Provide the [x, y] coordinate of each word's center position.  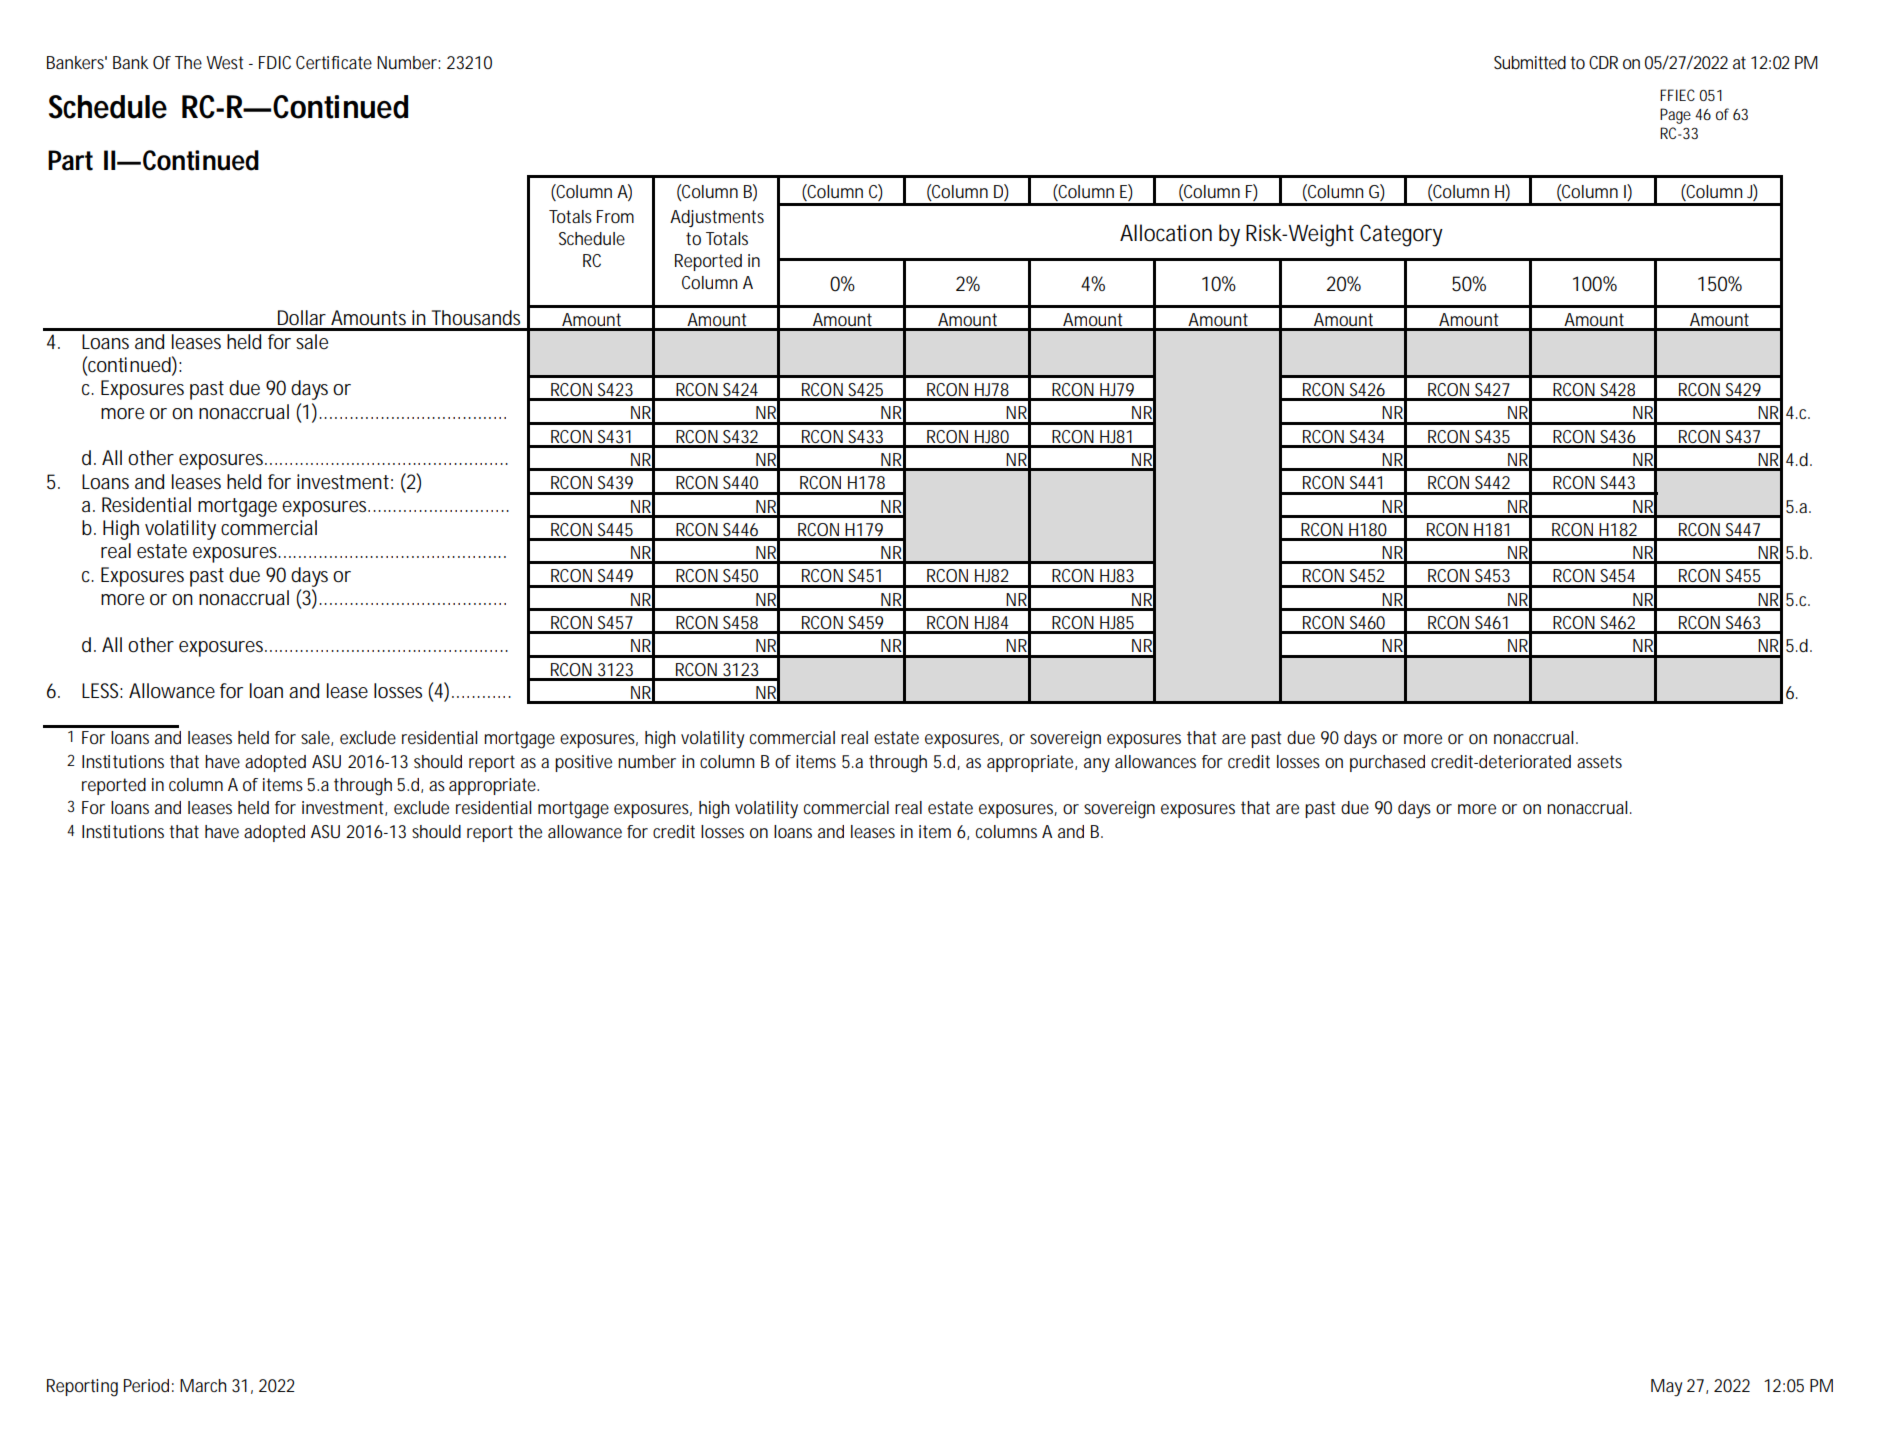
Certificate [334, 62]
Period [149, 1385]
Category [1401, 235]
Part [70, 160]
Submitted [1530, 62]
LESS [102, 691]
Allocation [1166, 233]
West [224, 62]
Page [1678, 116]
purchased [1387, 763]
